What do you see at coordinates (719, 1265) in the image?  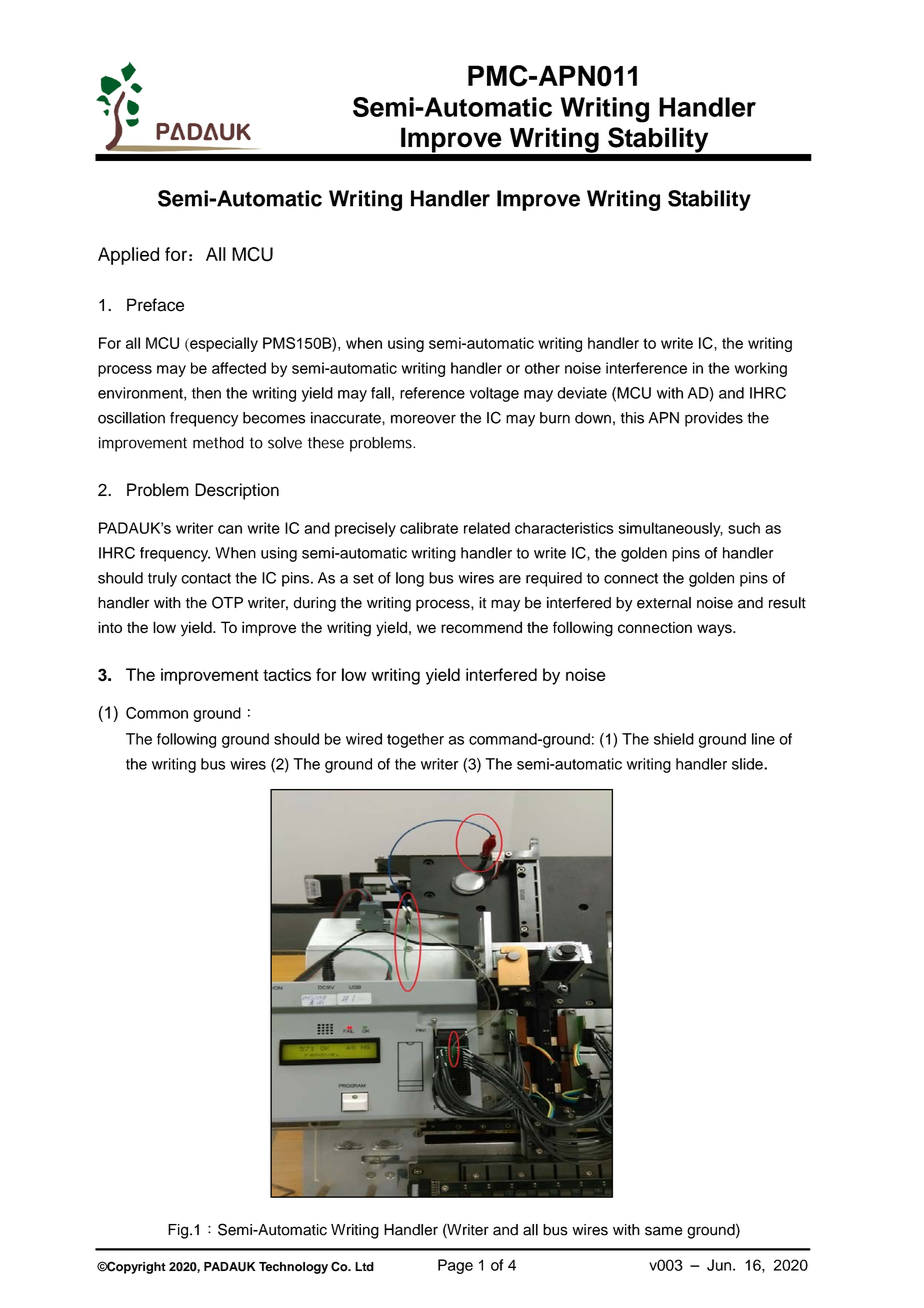 I see `Jun` at bounding box center [719, 1265].
